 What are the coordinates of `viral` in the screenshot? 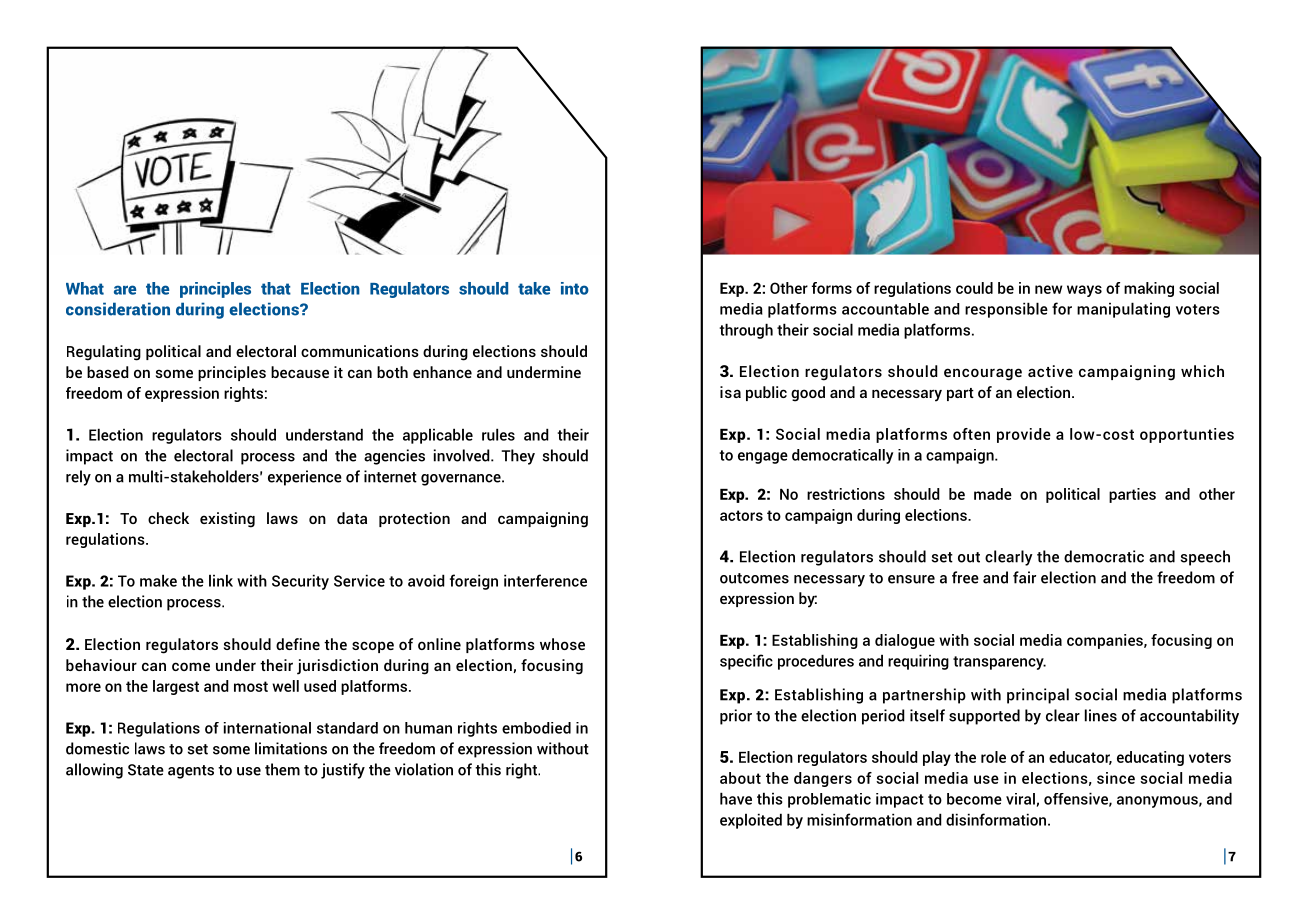 It's located at (1020, 799).
